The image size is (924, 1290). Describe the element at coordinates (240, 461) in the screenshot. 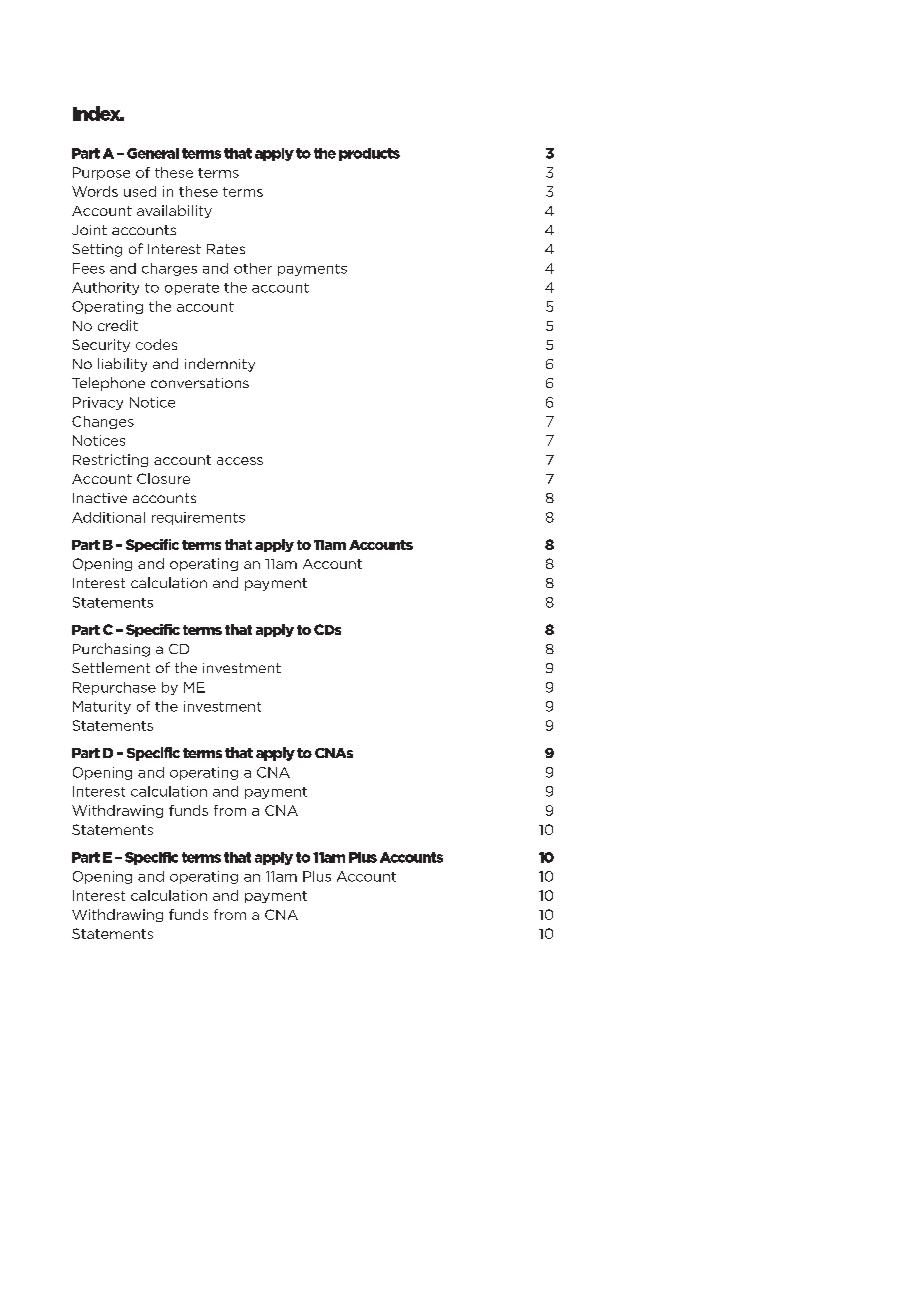

I see `access` at that location.
